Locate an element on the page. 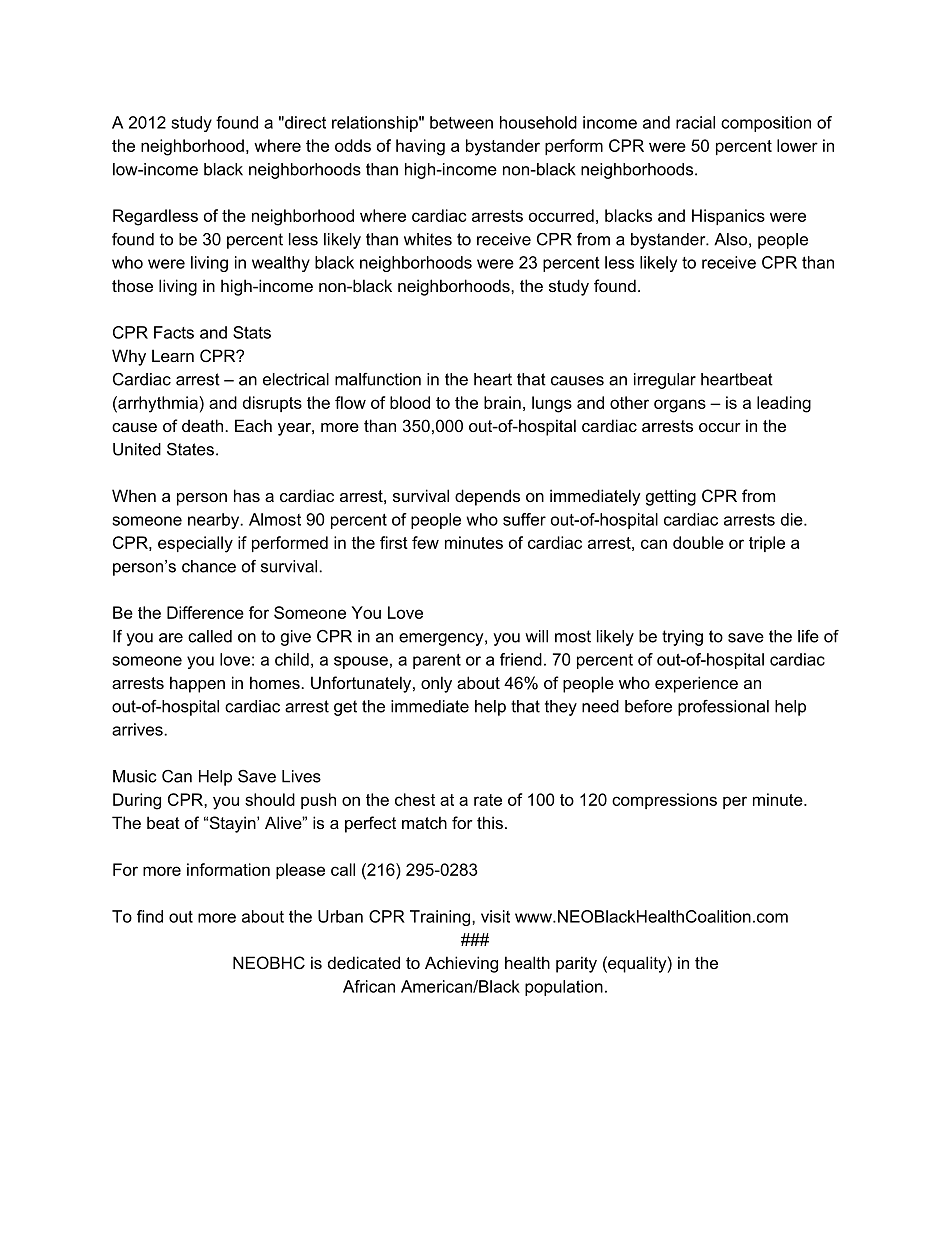  brain is located at coordinates (502, 402).
